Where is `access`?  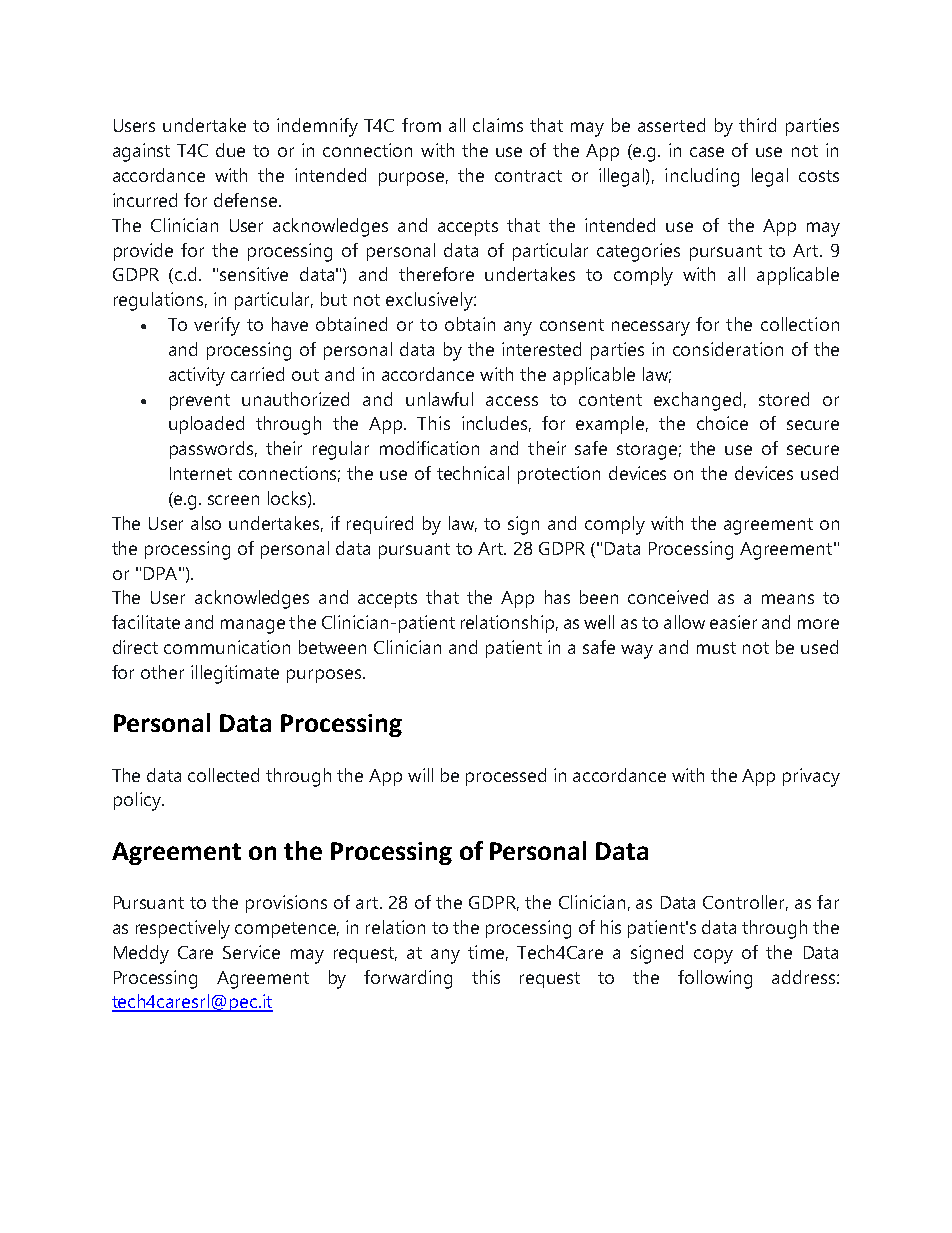 access is located at coordinates (512, 401).
